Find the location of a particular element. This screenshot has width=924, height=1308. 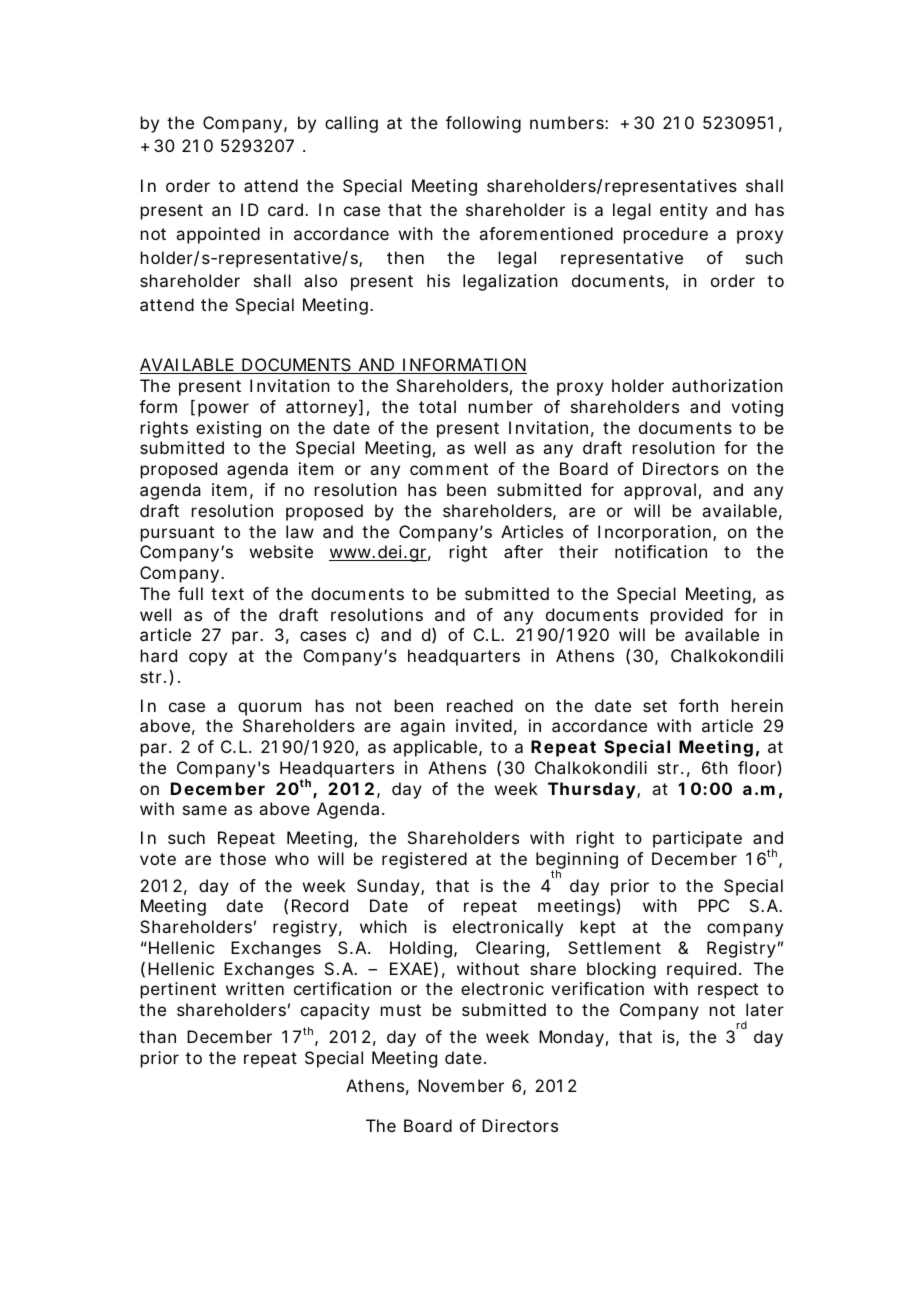

existing is located at coordinates (228, 429).
